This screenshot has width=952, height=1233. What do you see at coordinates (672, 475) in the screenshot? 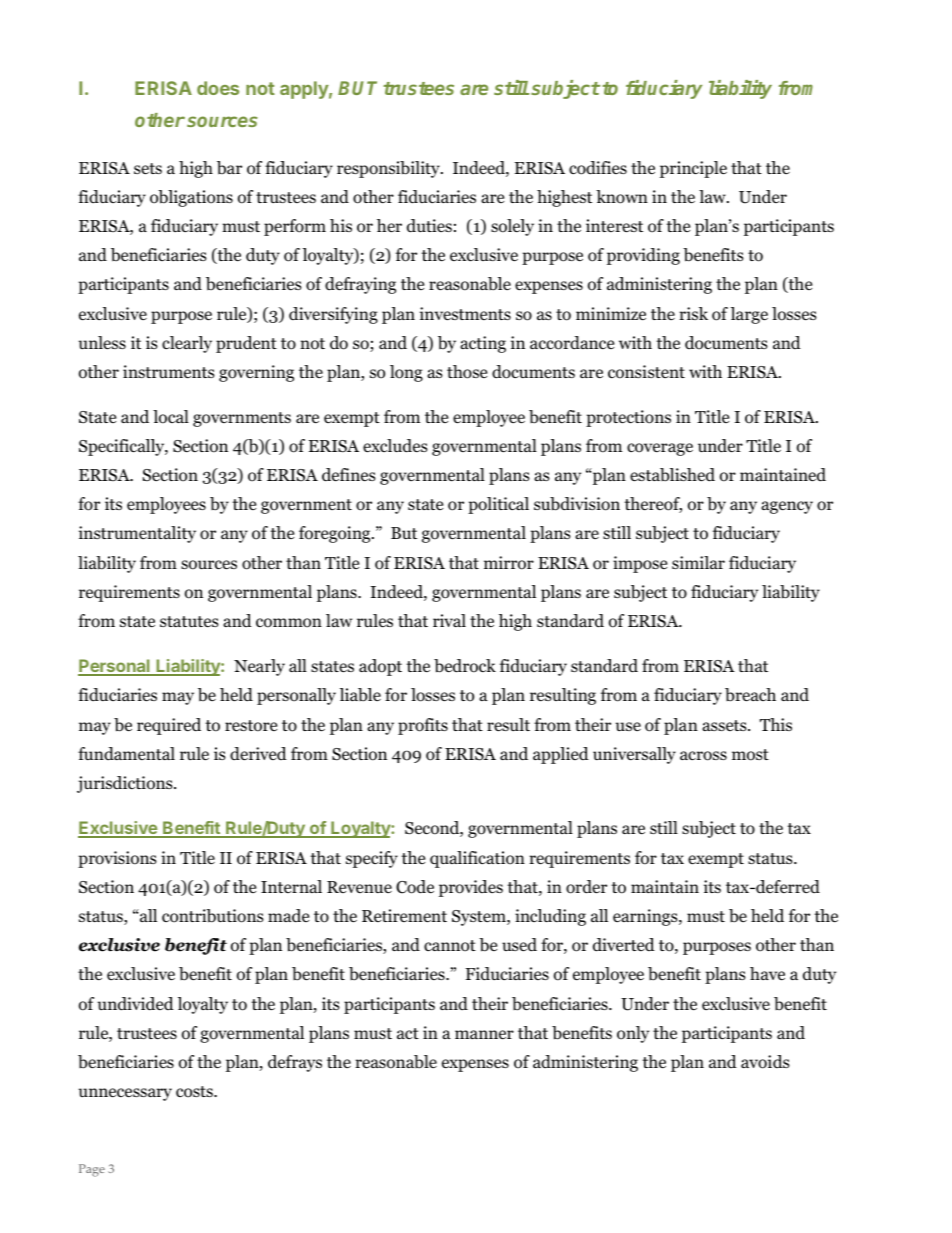
I see `established` at bounding box center [672, 475].
